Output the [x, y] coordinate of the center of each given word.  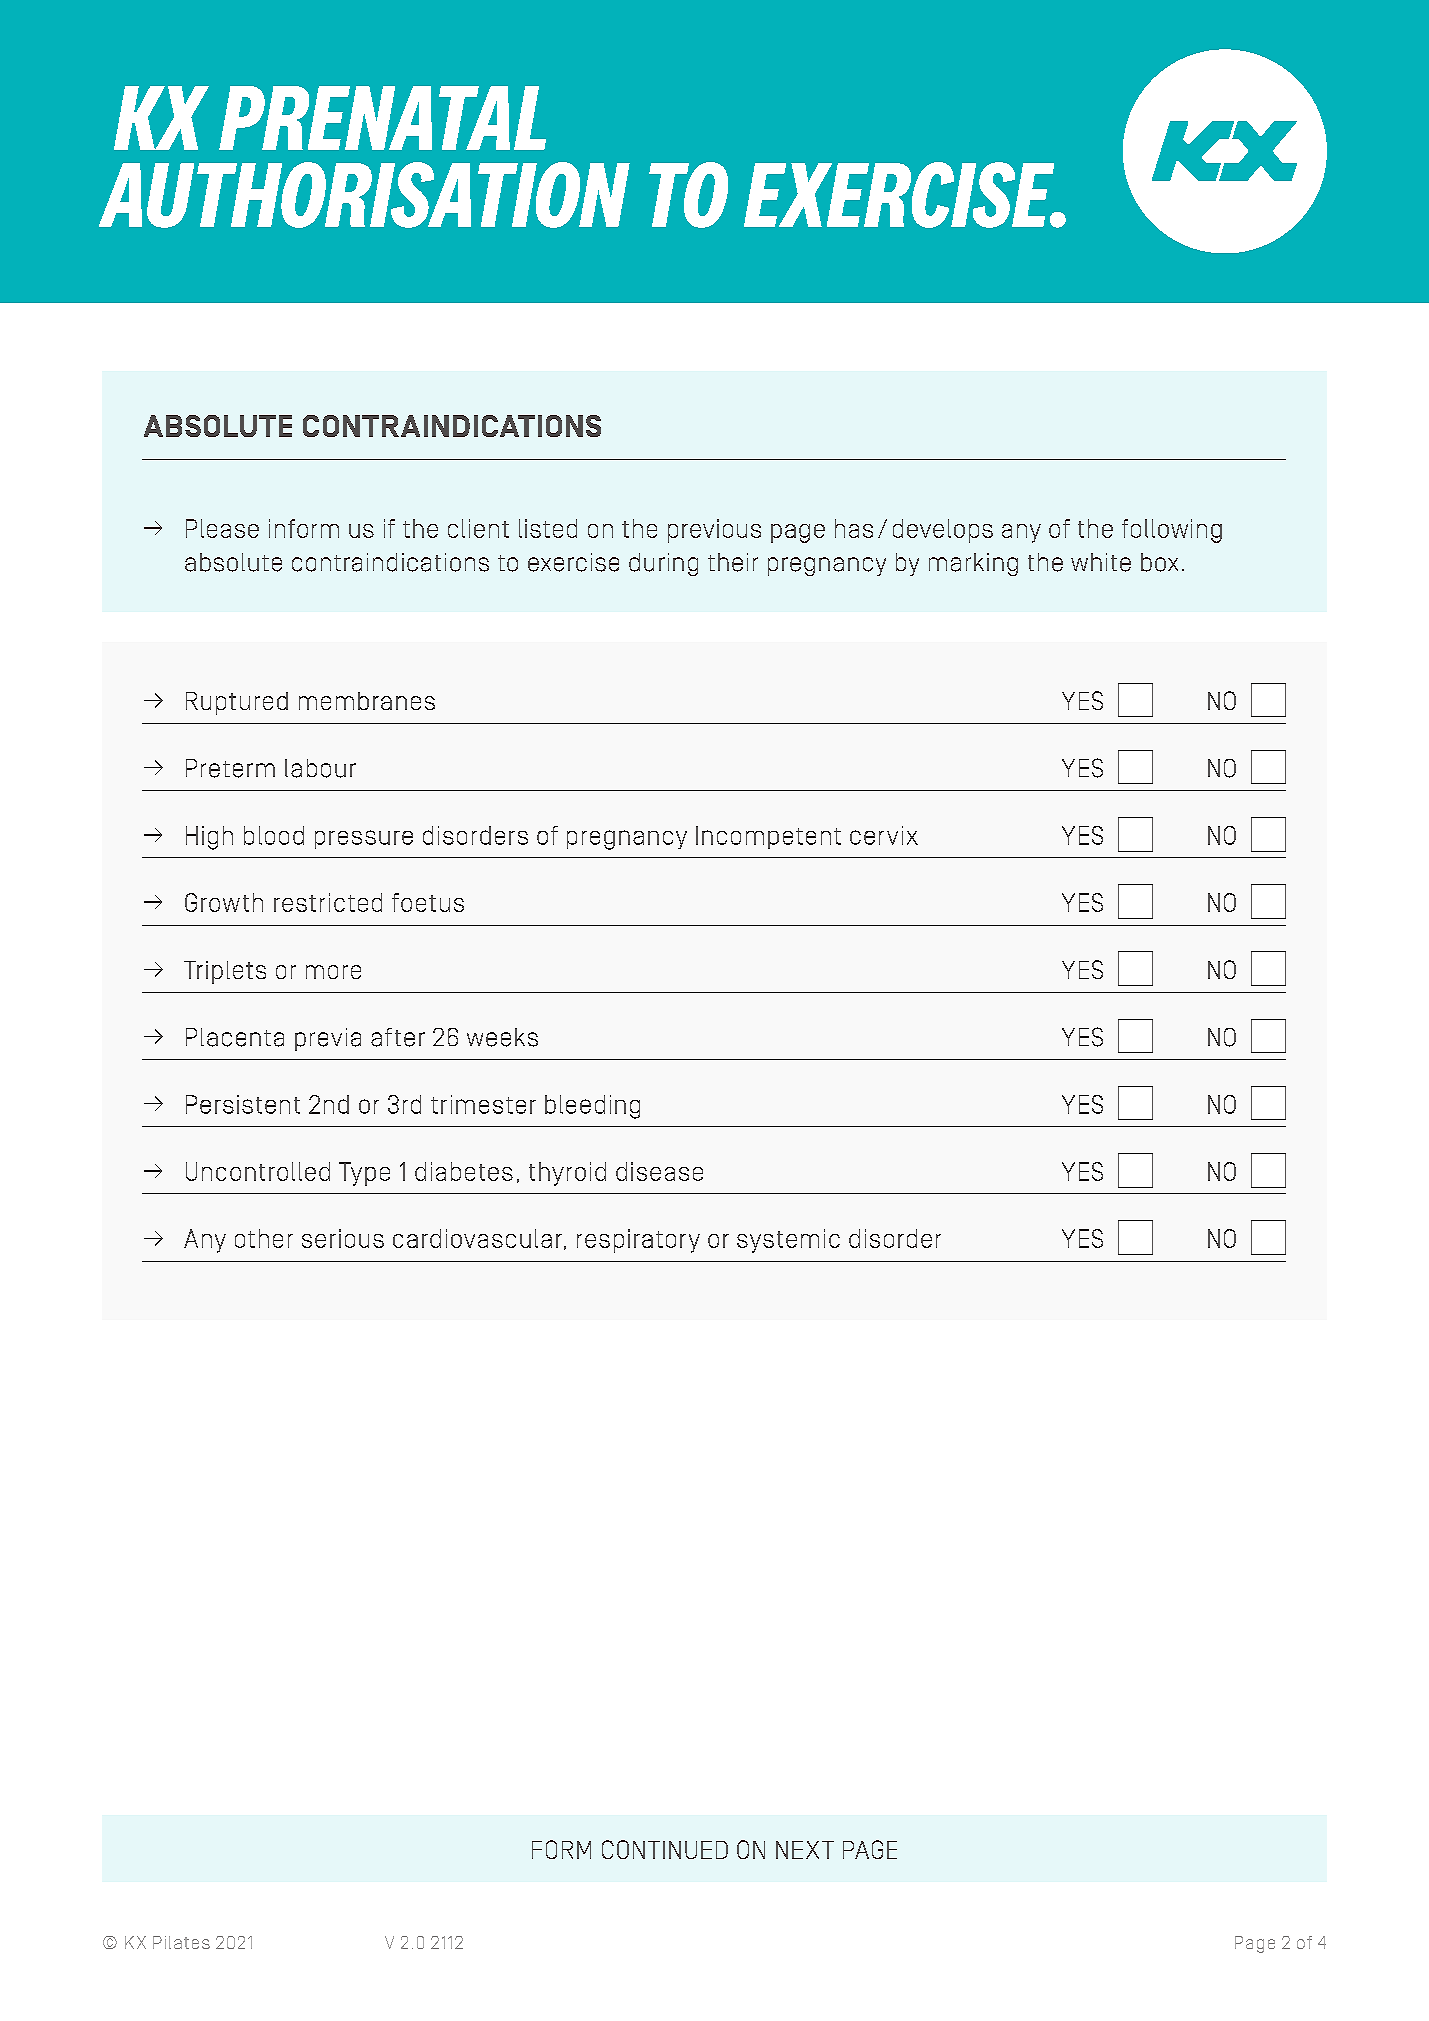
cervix [884, 835]
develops [943, 531]
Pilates [181, 1942]
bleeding [592, 1107]
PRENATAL [382, 118]
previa [328, 1039]
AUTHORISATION [364, 195]
